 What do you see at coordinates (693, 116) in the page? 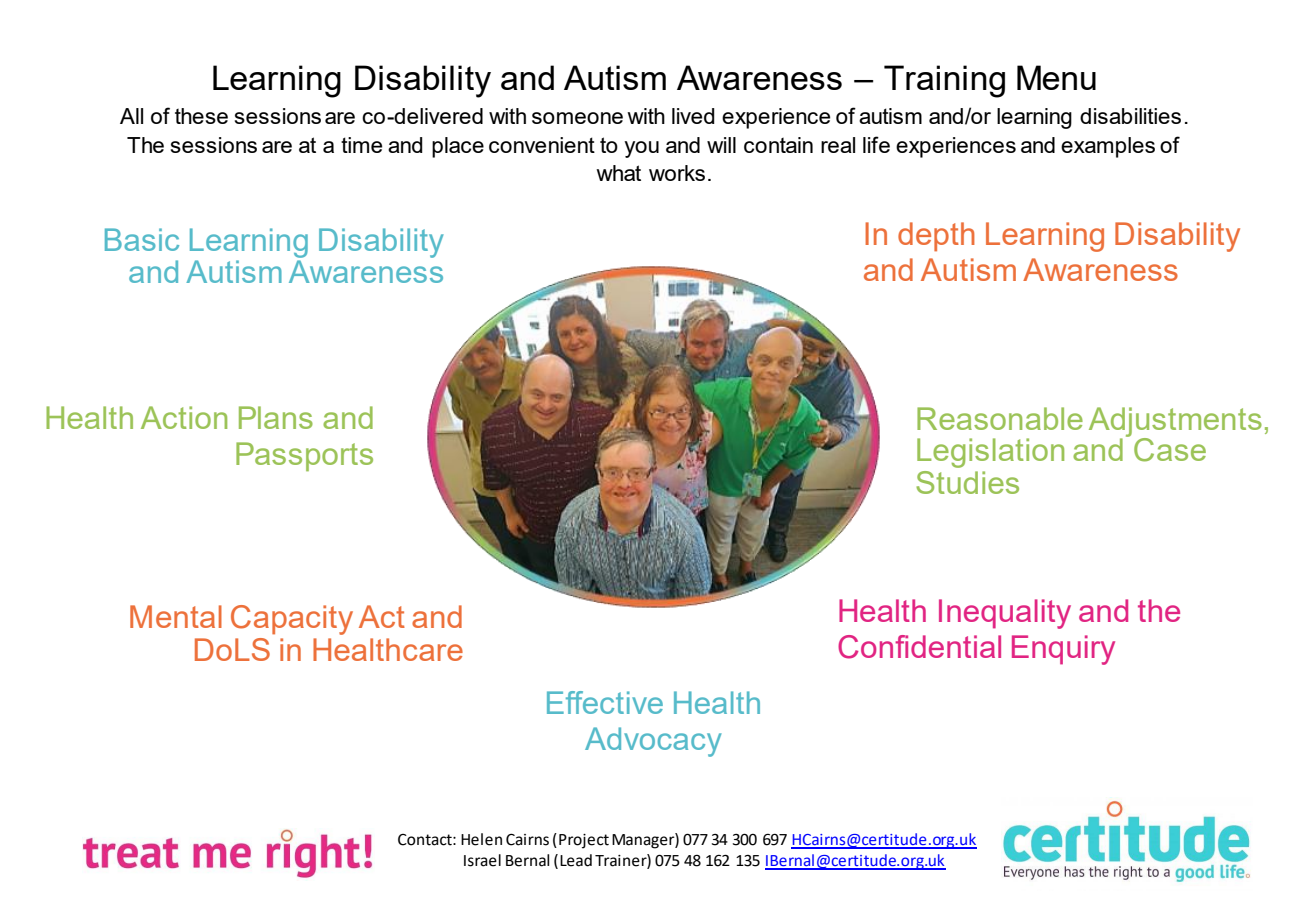
I see `lived` at bounding box center [693, 116].
